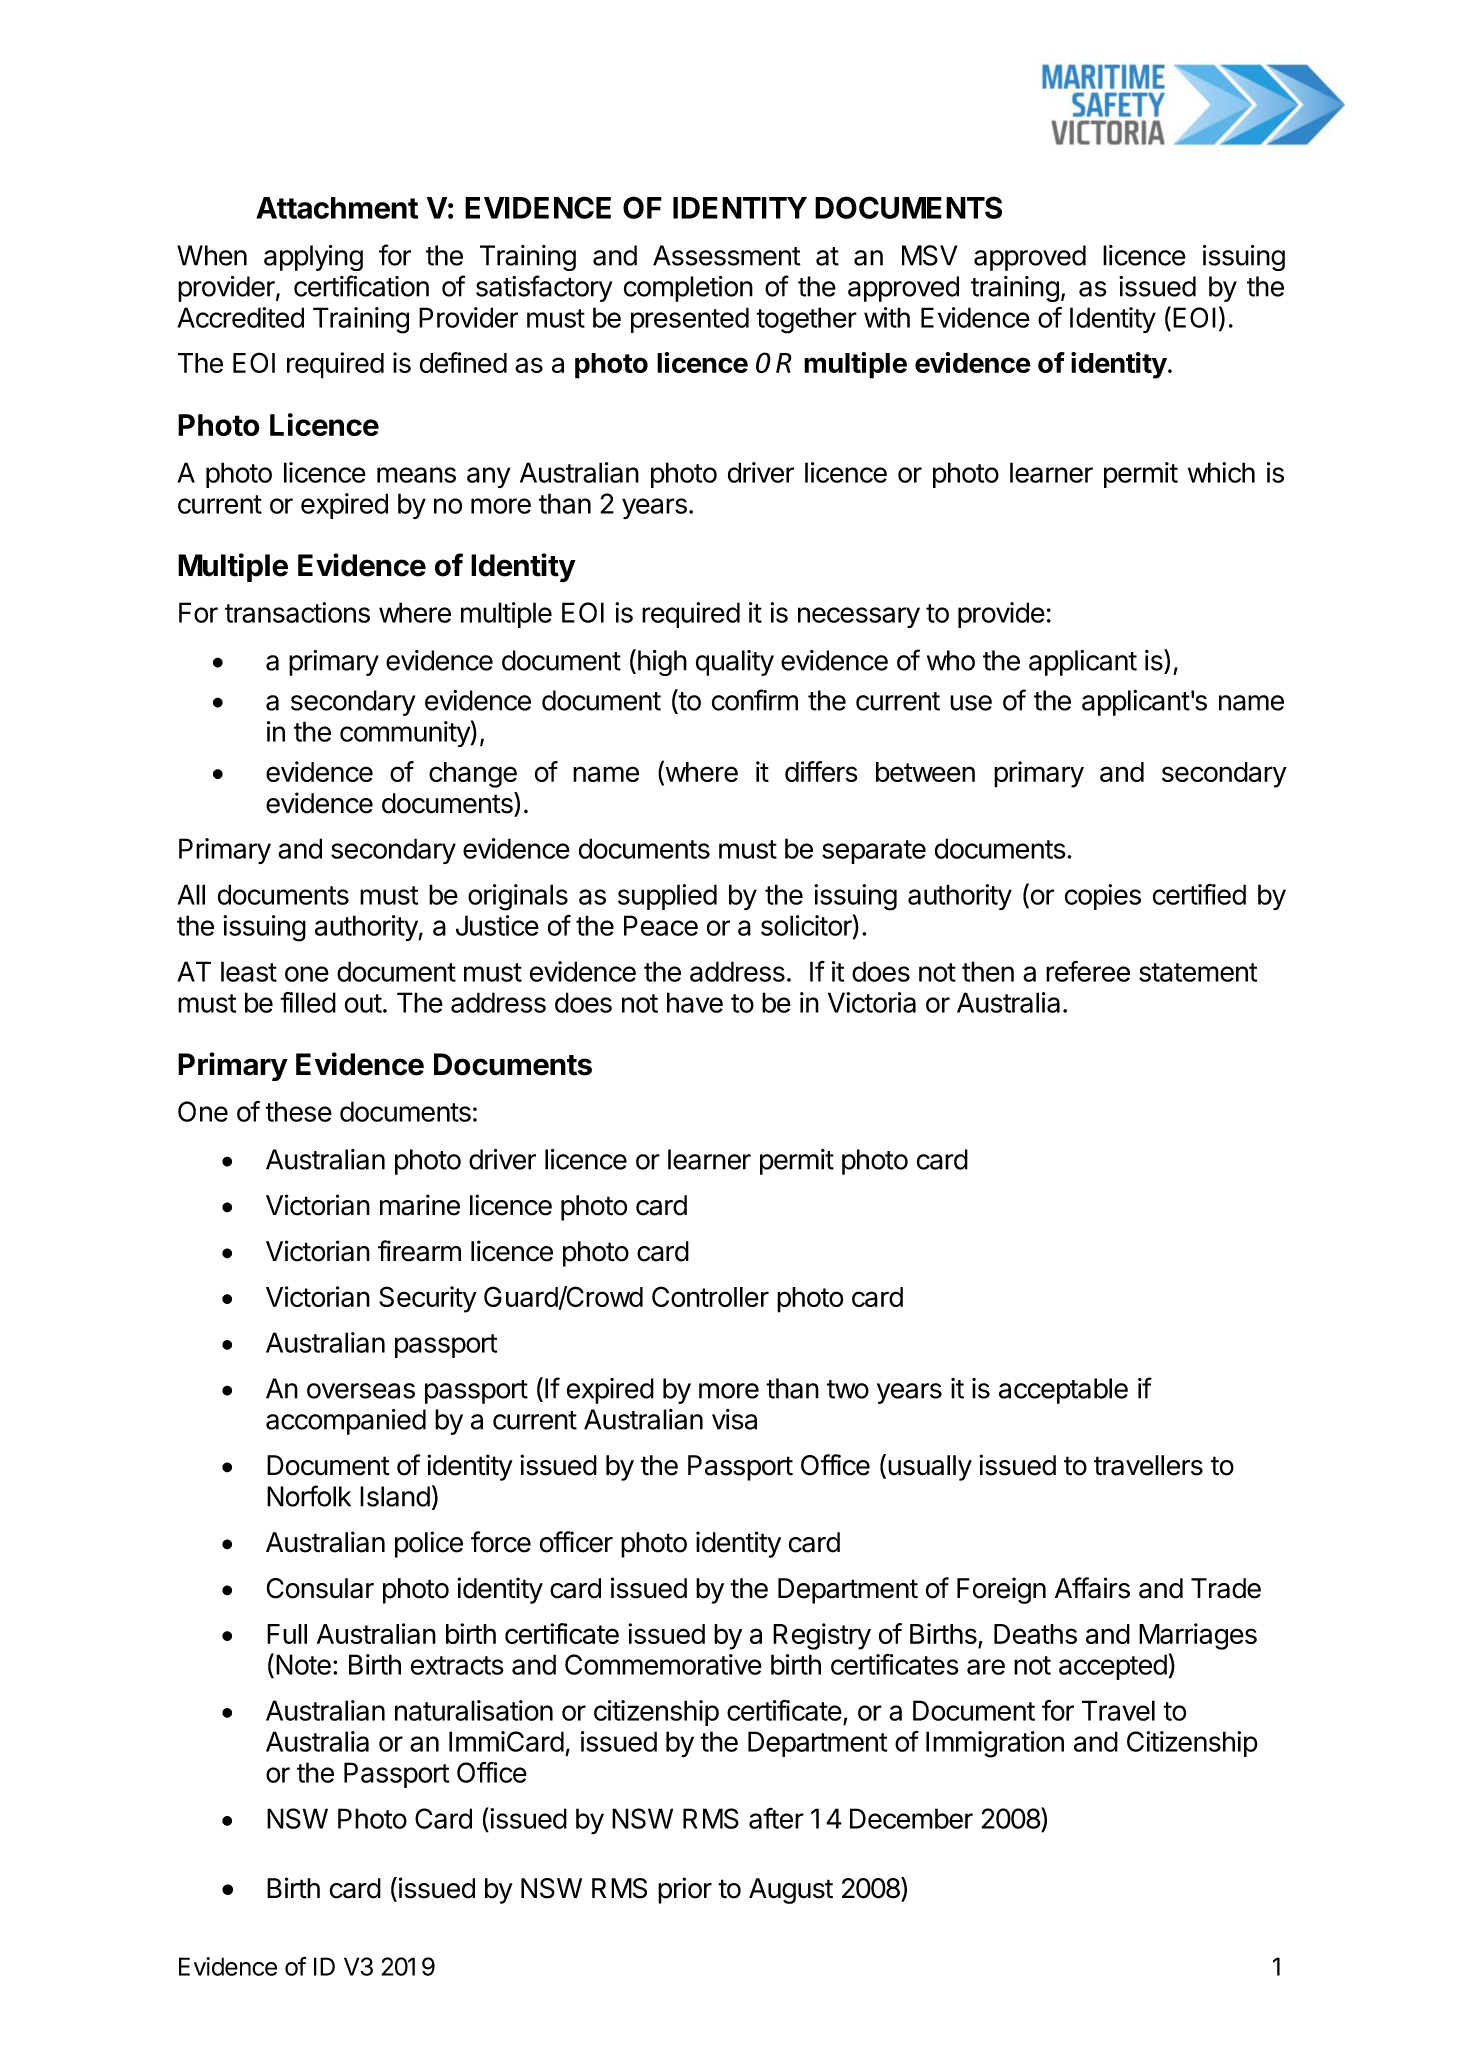 This screenshot has width=1462, height=2068. Describe the element at coordinates (735, 663) in the screenshot. I see `quality` at that location.
